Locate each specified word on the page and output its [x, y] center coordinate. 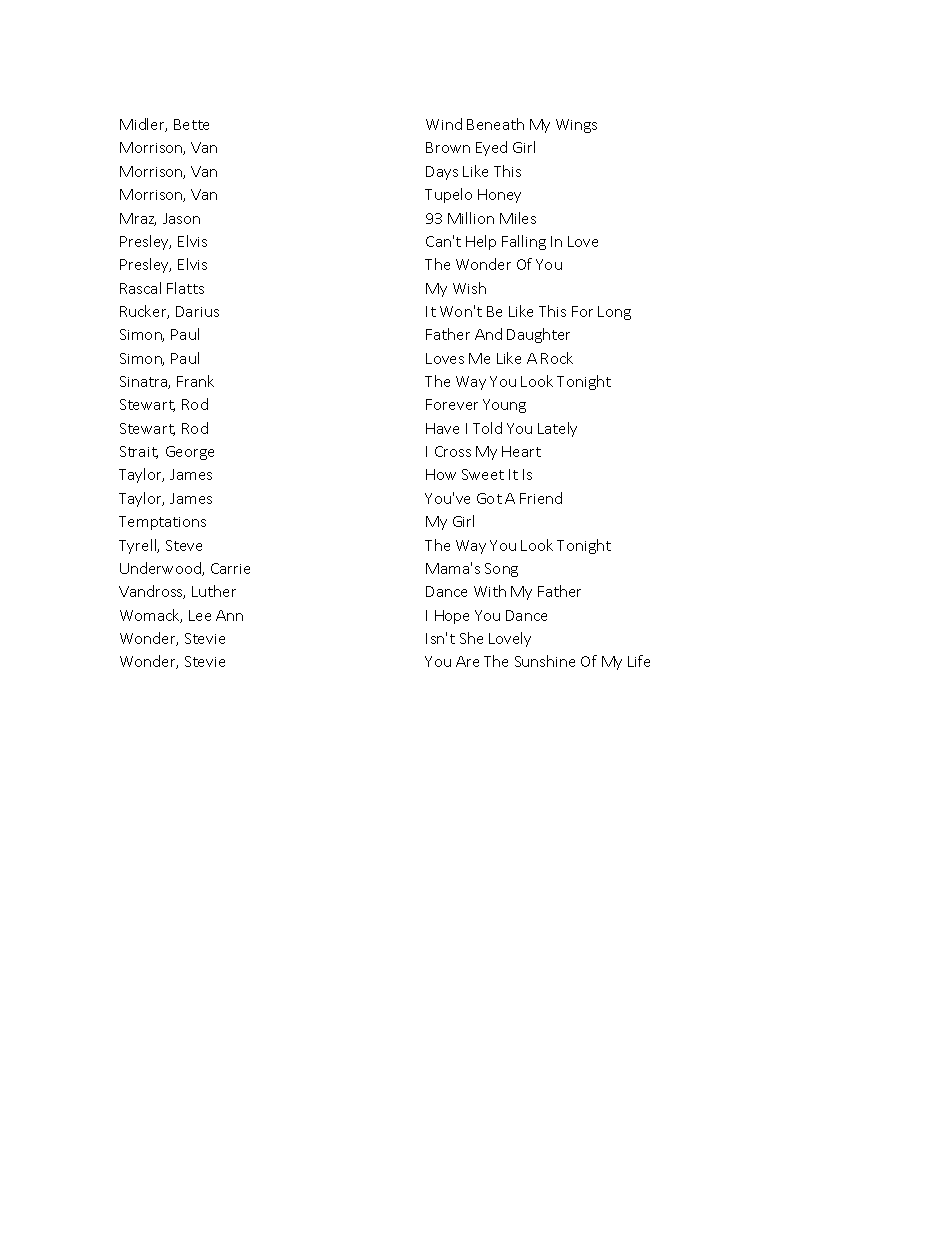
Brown [448, 147]
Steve [184, 545]
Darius [197, 311]
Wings [576, 126]
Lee [200, 615]
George [190, 453]
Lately [557, 429]
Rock [557, 358]
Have [442, 428]
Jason [181, 218]
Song [501, 570]
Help [481, 242]
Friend [541, 498]
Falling [524, 242]
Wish [469, 288]
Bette [191, 124]
